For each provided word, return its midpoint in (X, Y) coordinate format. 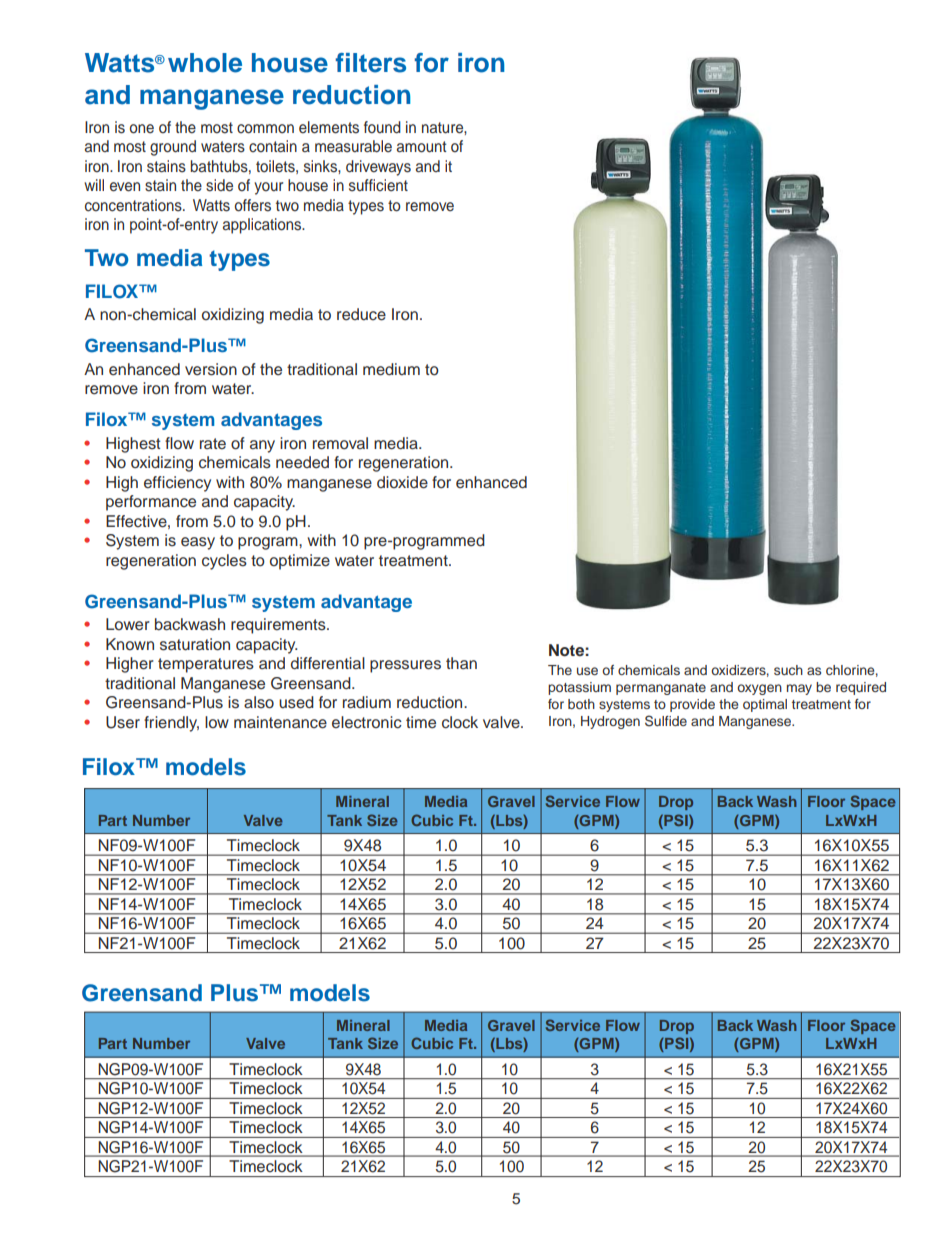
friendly (171, 724)
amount (422, 147)
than (461, 663)
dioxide (402, 482)
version (211, 369)
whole (205, 63)
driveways (378, 168)
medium (391, 369)
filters (370, 63)
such (788, 670)
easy (198, 543)
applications (263, 226)
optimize (300, 562)
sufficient (378, 185)
